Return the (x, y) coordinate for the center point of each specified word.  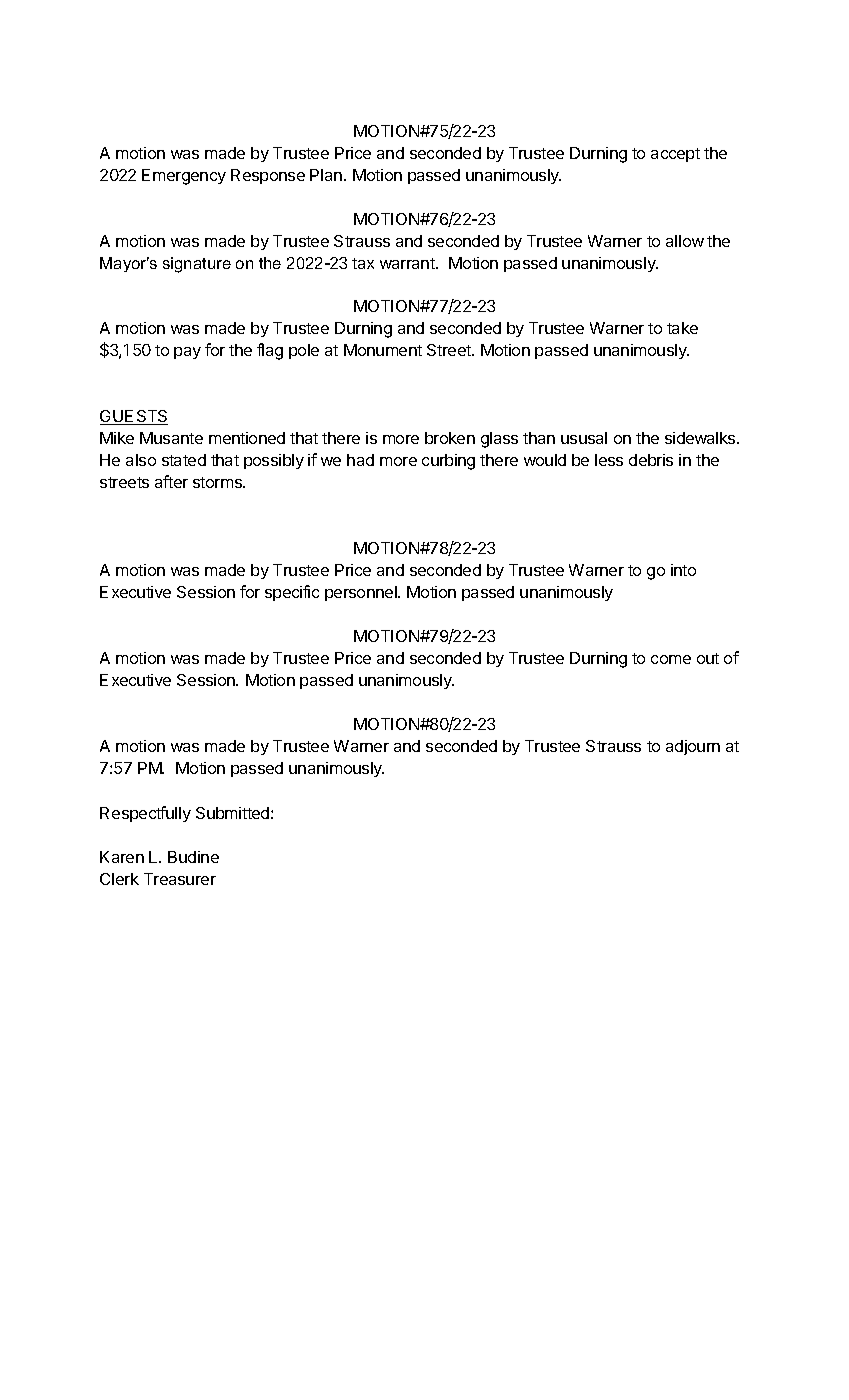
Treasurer (180, 879)
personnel (362, 593)
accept (675, 155)
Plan (327, 175)
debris (651, 460)
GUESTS (134, 417)
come (671, 659)
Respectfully (145, 814)
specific (292, 593)
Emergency (184, 177)
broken (450, 438)
